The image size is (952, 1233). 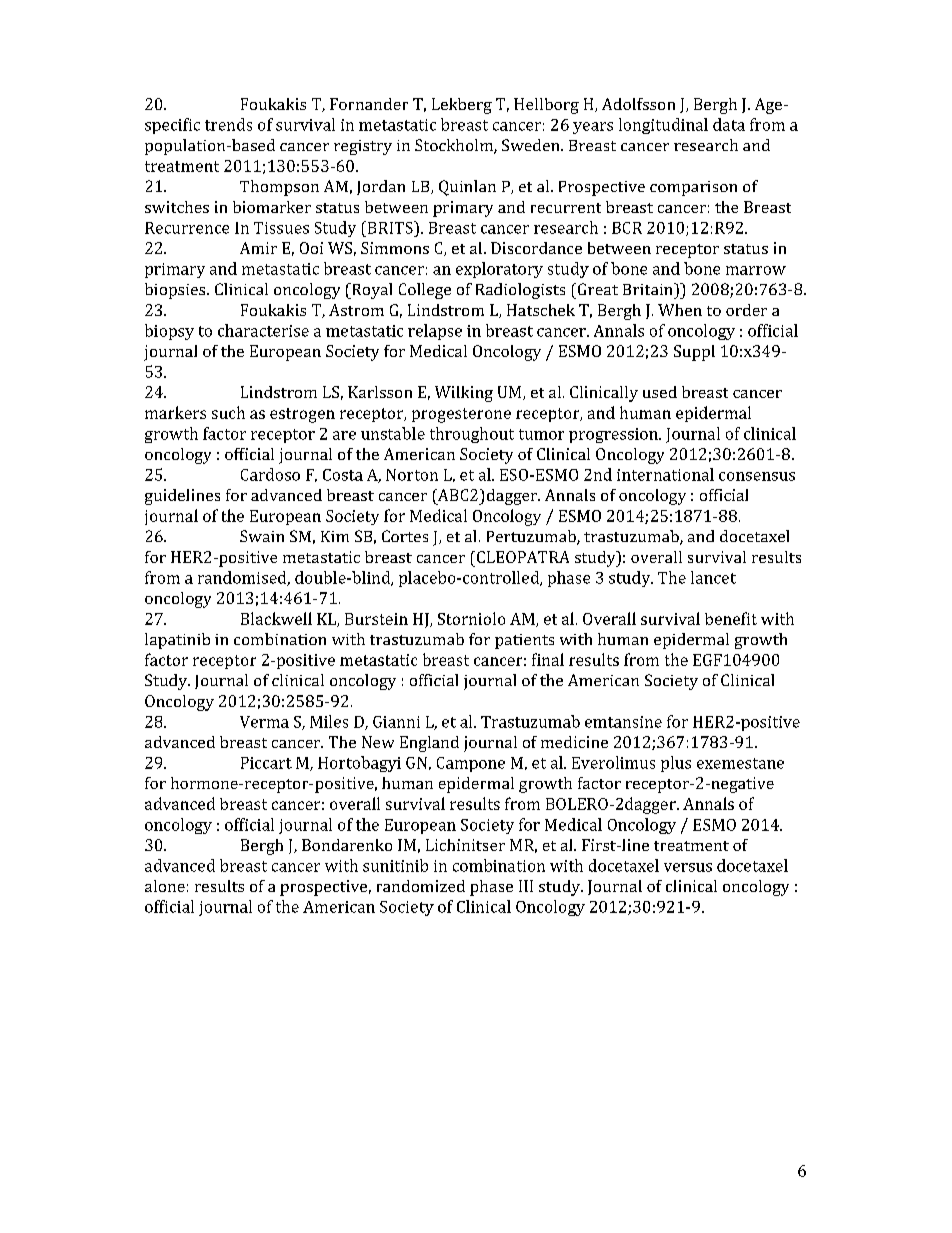 What do you see at coordinates (412, 475) in the screenshot?
I see `Norton` at bounding box center [412, 475].
